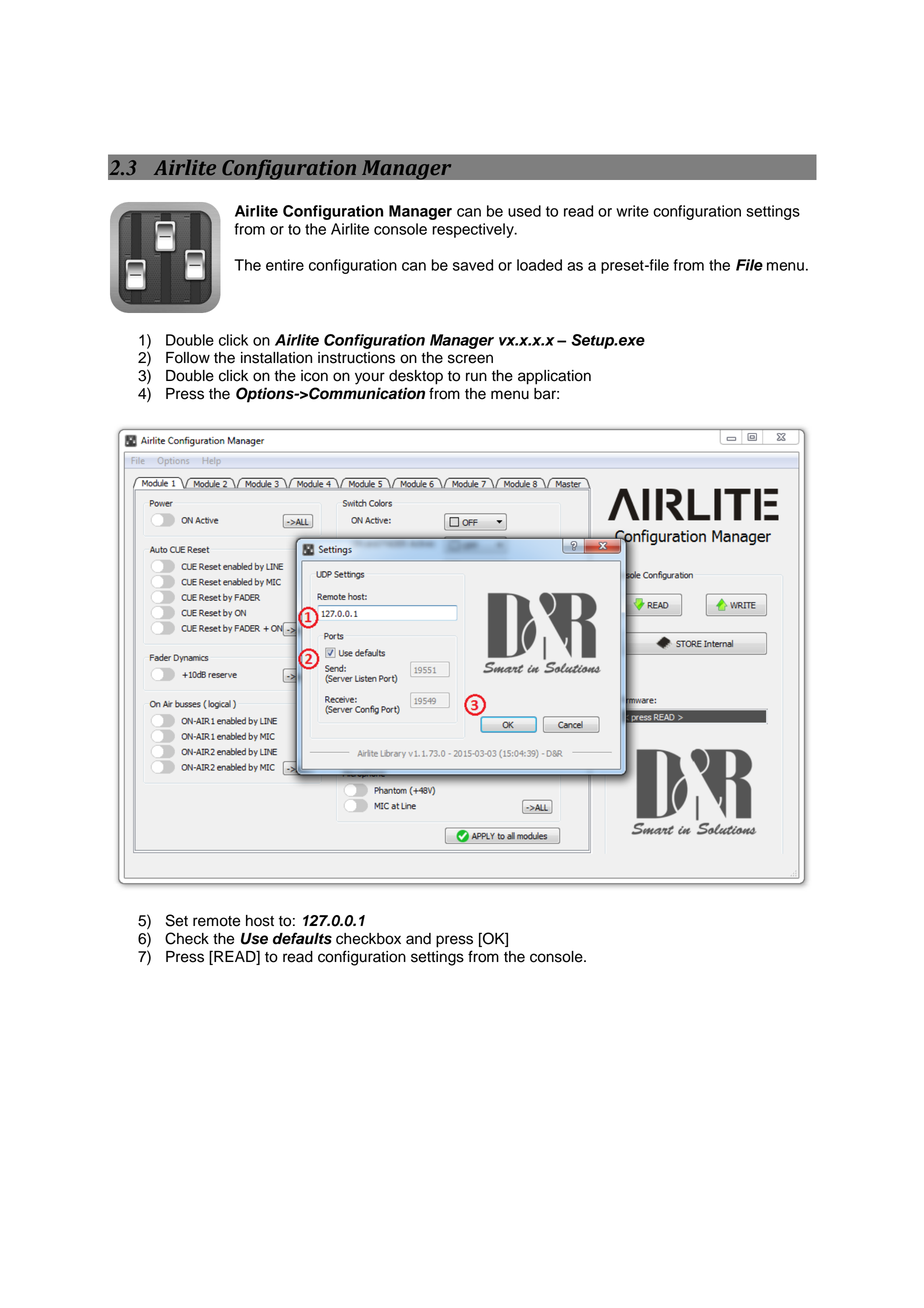  I want to click on respectively, so click(474, 230).
